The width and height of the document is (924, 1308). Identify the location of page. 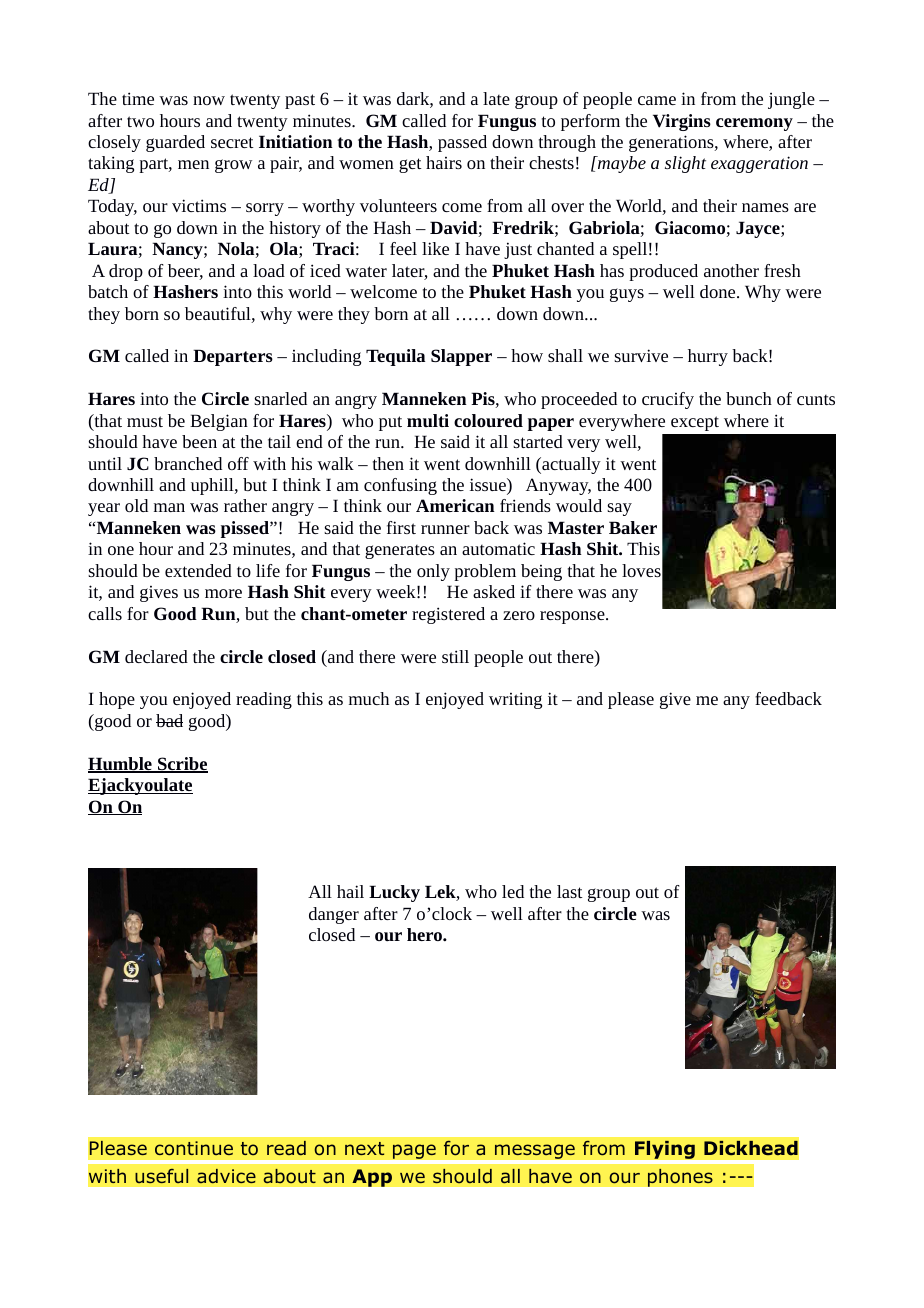
(414, 1151).
